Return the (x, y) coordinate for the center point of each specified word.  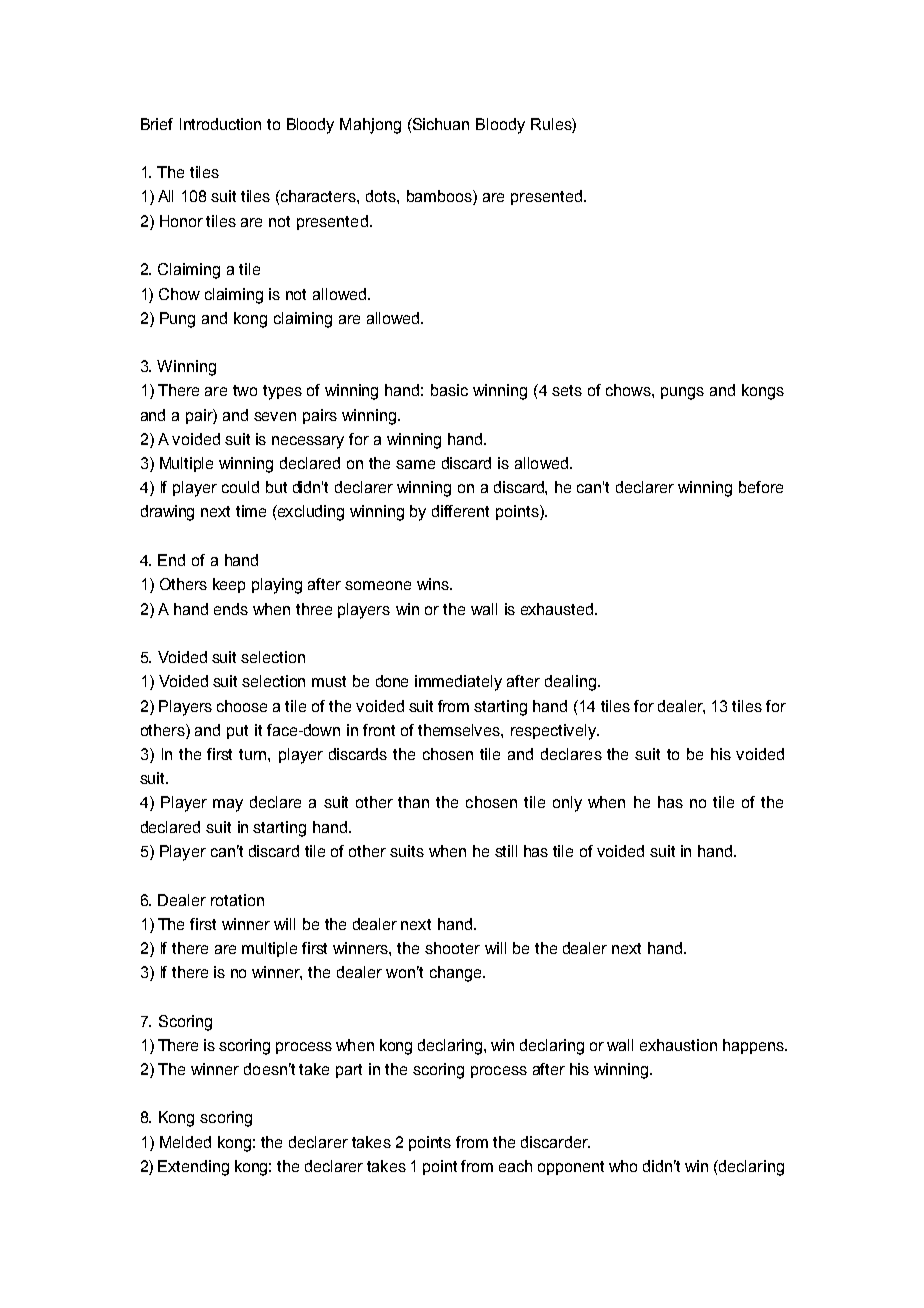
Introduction (220, 124)
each (515, 1166)
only (567, 804)
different (460, 511)
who (623, 1166)
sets (567, 390)
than (413, 802)
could (240, 487)
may (228, 805)
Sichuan (440, 124)
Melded (185, 1142)
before (761, 487)
